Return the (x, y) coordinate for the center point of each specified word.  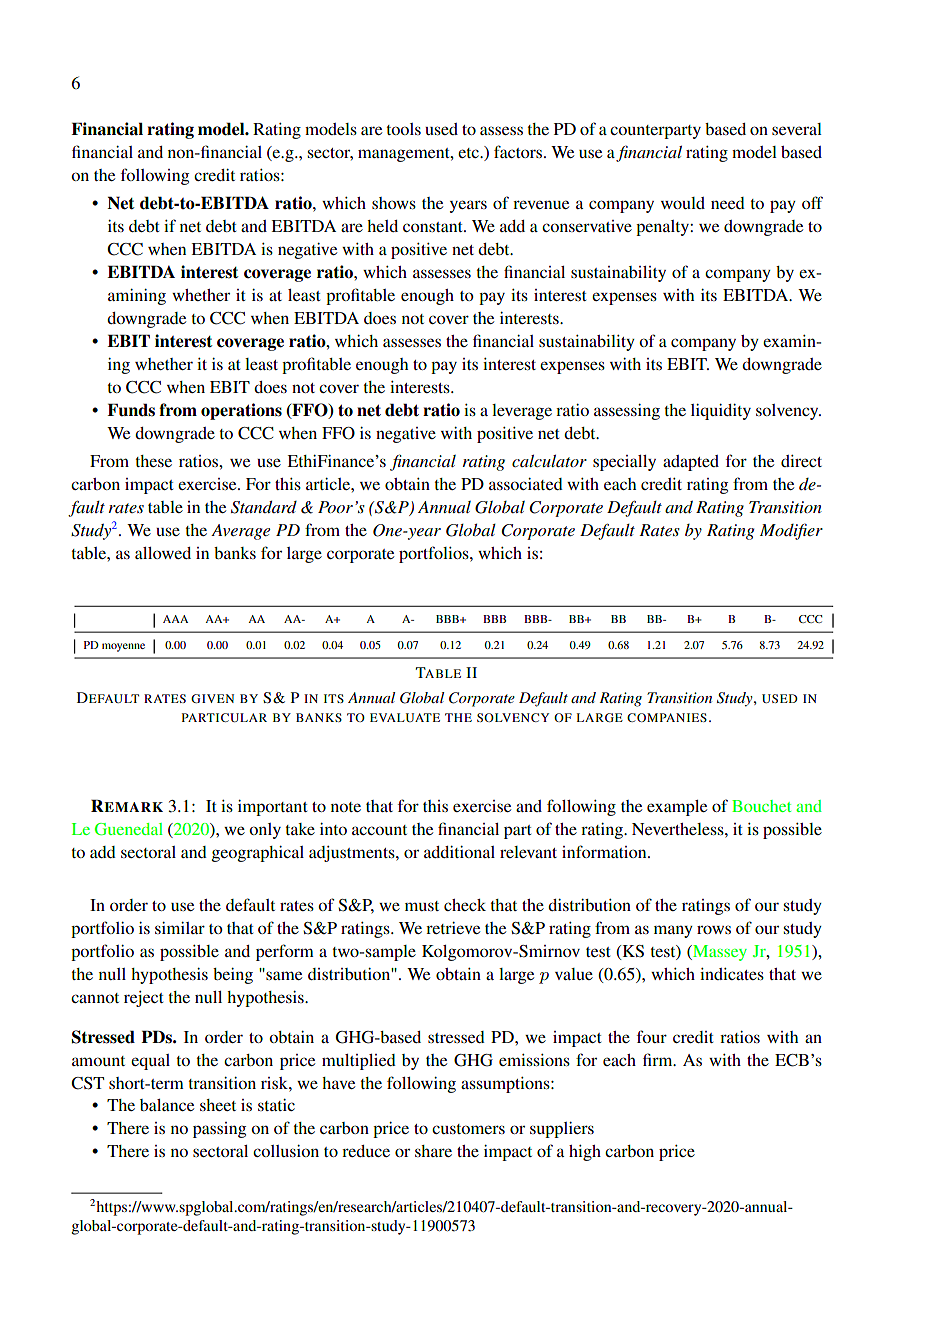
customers (468, 1129)
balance (167, 1105)
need (728, 203)
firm (659, 1059)
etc (469, 153)
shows (394, 203)
